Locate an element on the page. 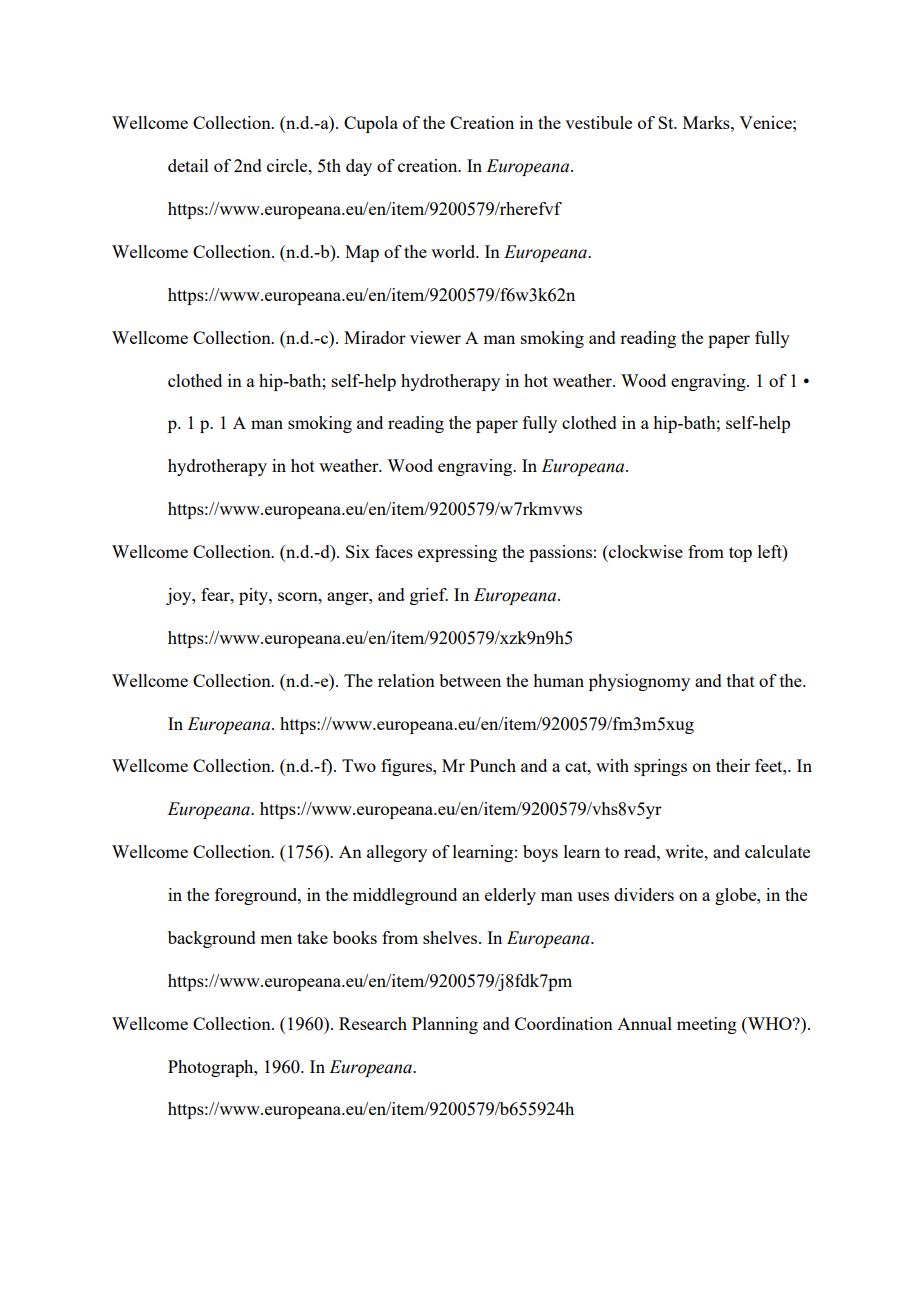  detail is located at coordinates (188, 165).
